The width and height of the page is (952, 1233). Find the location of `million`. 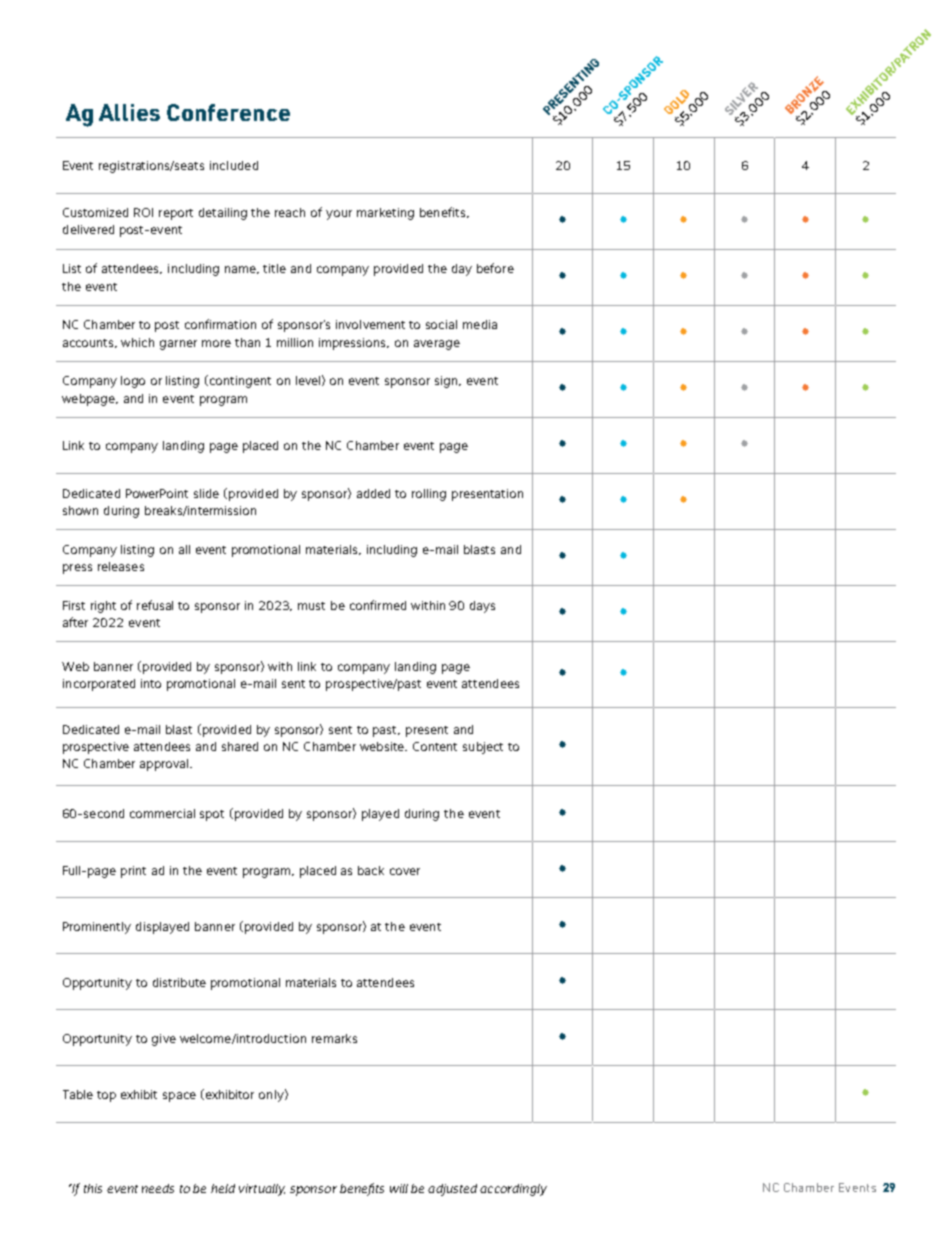

million is located at coordinates (295, 342).
